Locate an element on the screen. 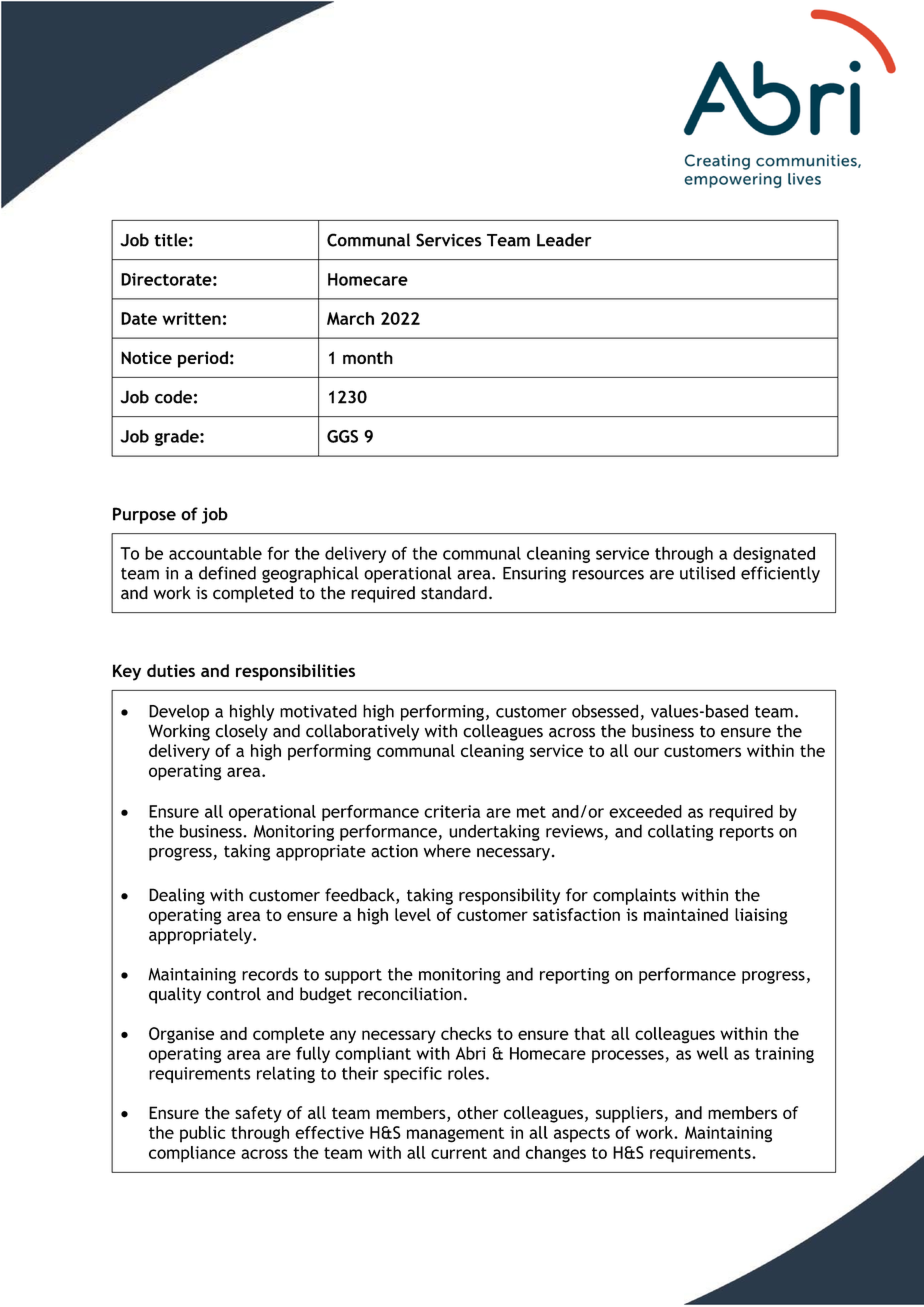 This screenshot has height=1307, width=924. grade is located at coordinates (178, 438).
